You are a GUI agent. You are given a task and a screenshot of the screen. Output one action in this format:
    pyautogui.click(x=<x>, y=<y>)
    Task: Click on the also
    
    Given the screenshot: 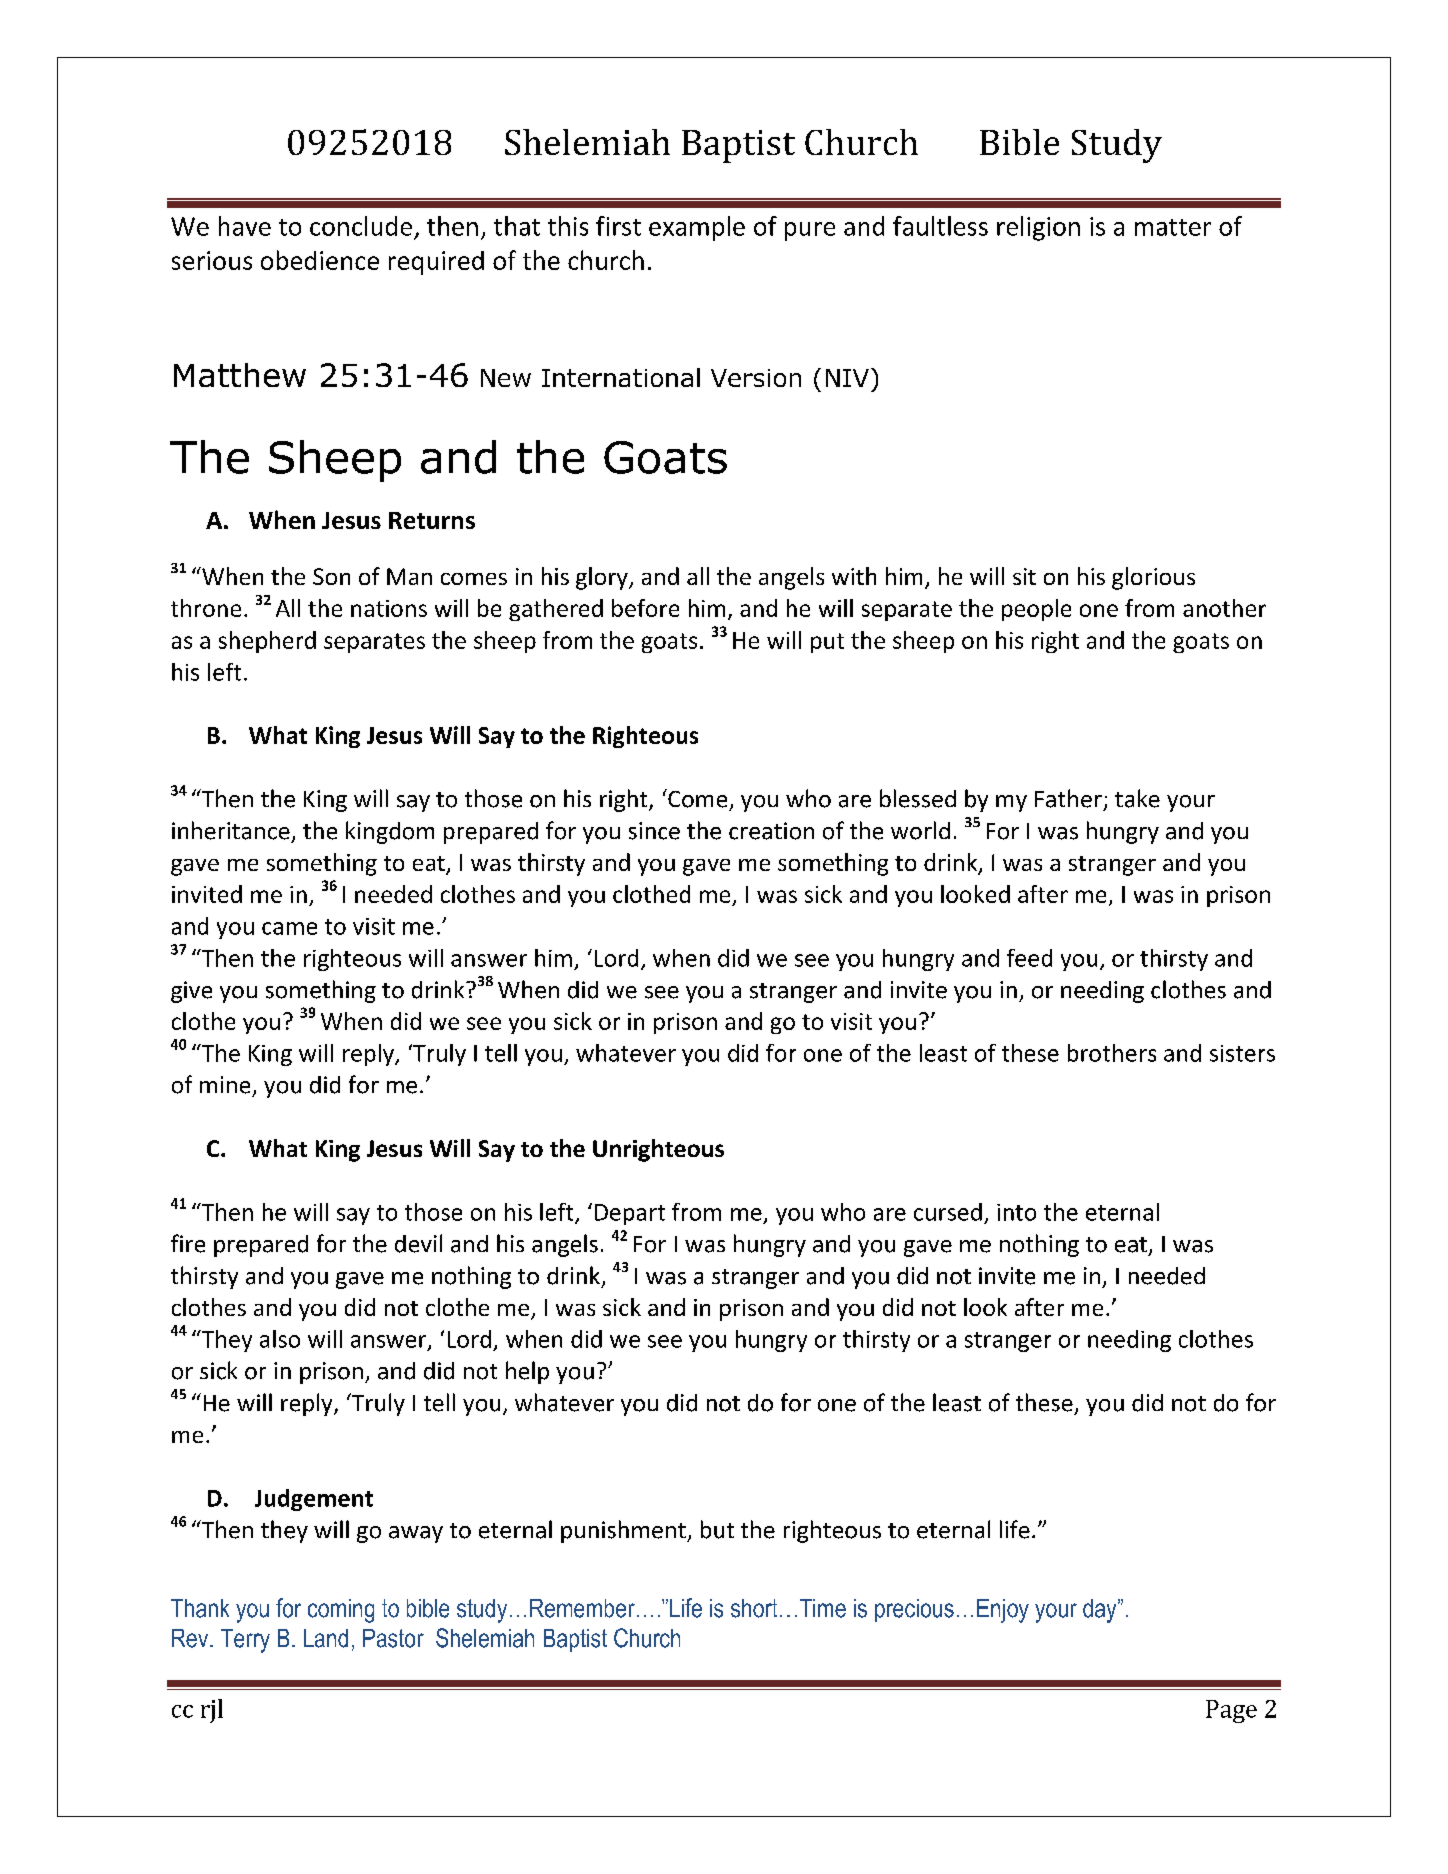 What is the action you would take?
    pyautogui.click(x=280, y=1339)
